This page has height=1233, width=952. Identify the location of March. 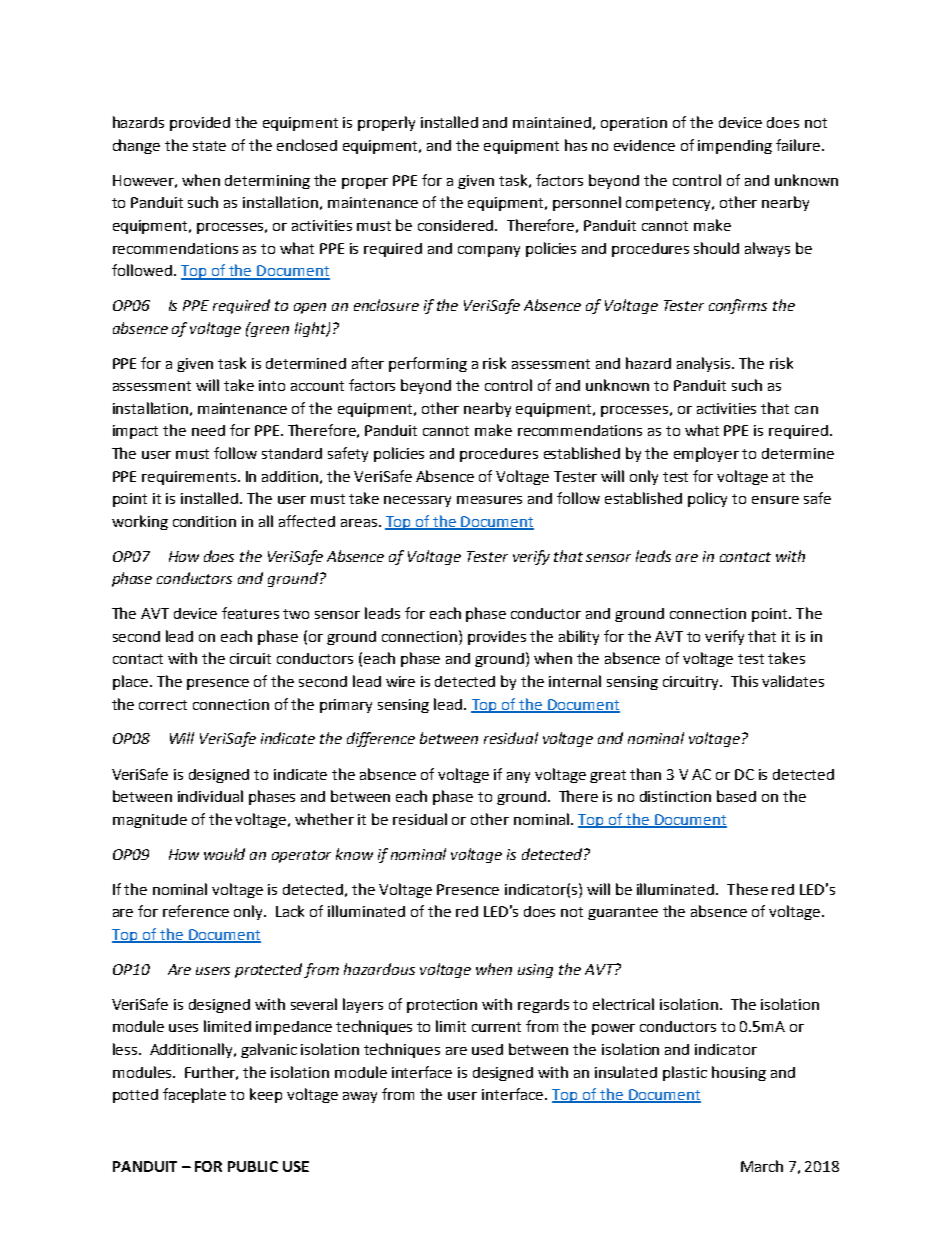
(762, 1166).
